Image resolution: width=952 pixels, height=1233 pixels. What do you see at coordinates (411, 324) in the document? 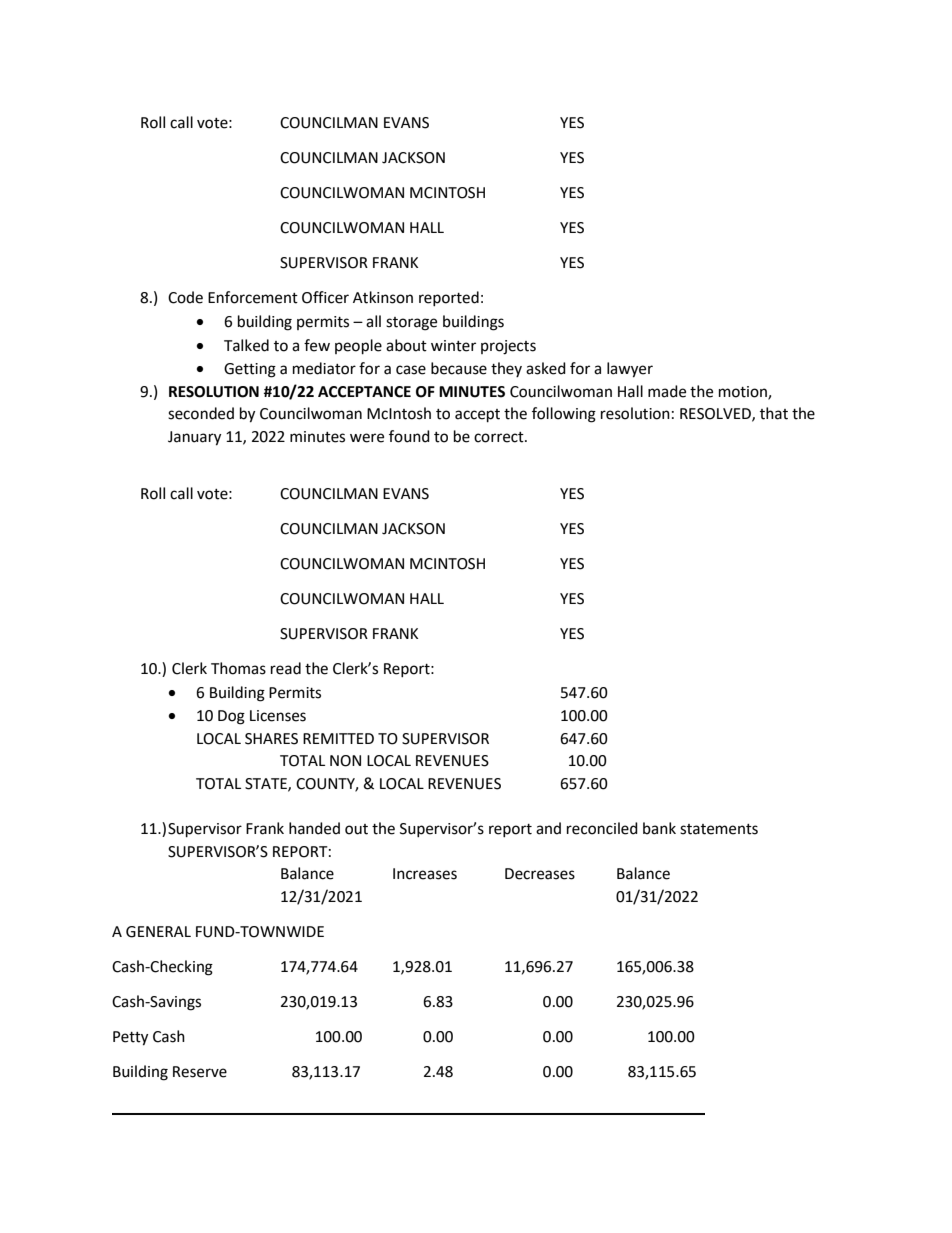
I see `storage` at bounding box center [411, 324].
